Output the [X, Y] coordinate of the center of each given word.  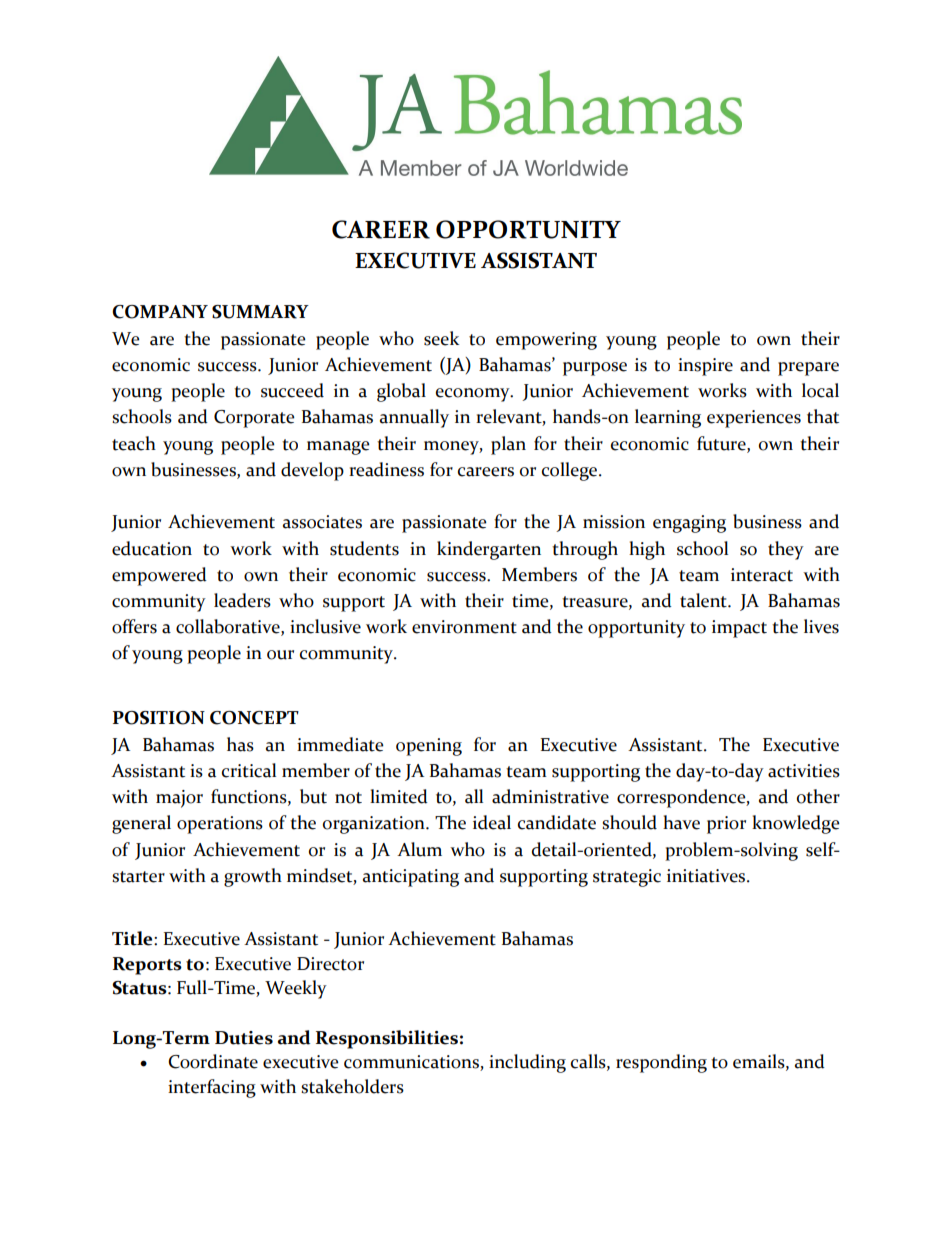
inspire [705, 367]
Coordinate [213, 1061]
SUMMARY [260, 312]
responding [661, 1063]
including [527, 1063]
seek [441, 338]
